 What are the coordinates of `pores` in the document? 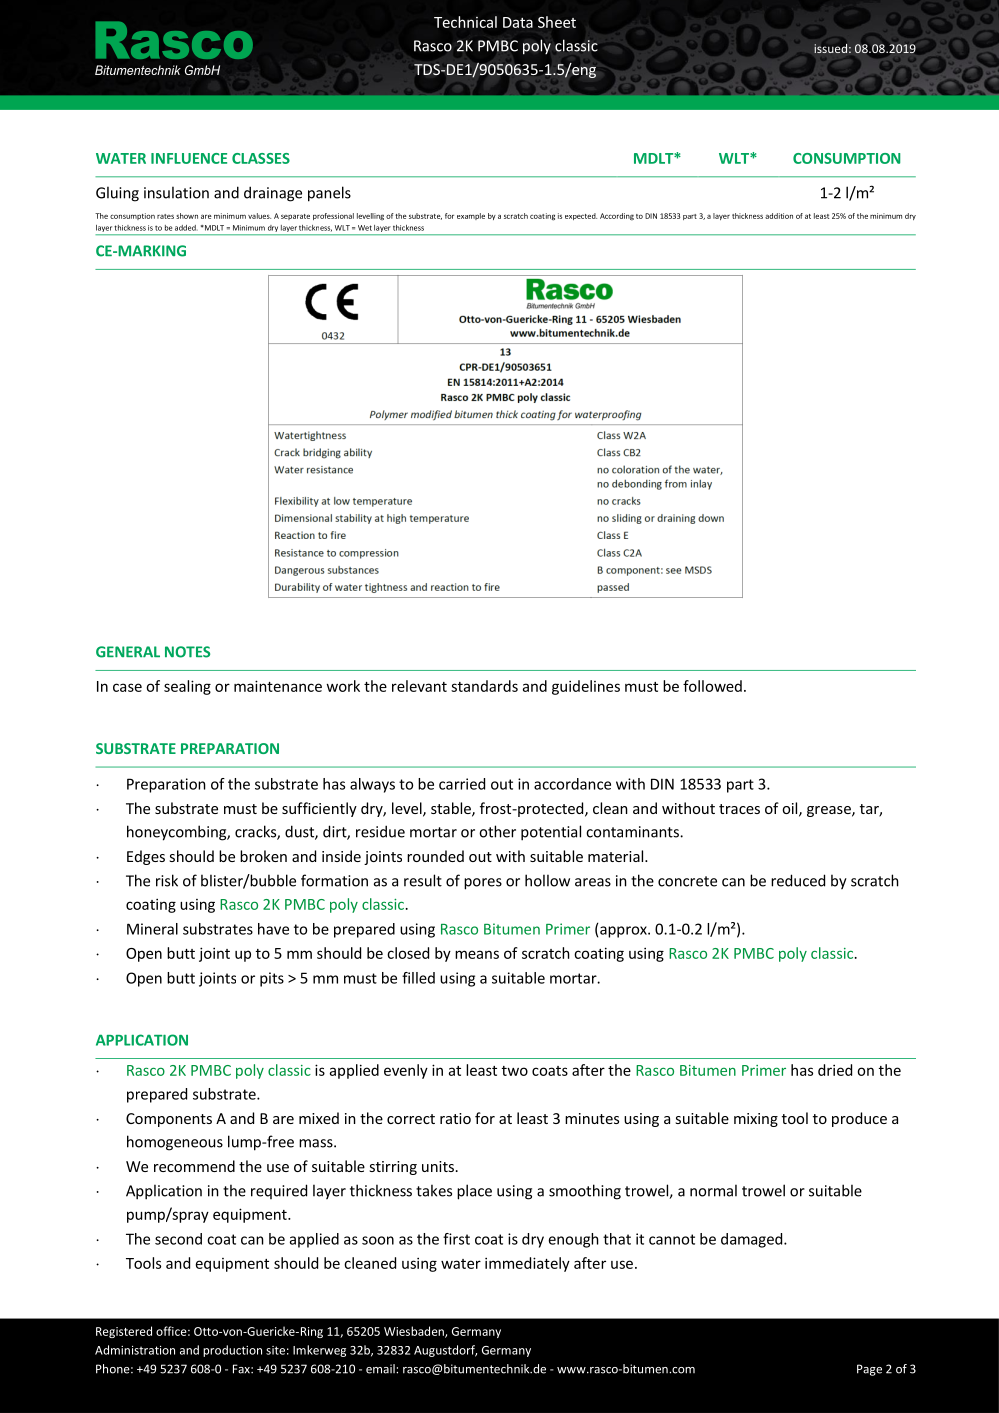 It's located at (483, 884).
